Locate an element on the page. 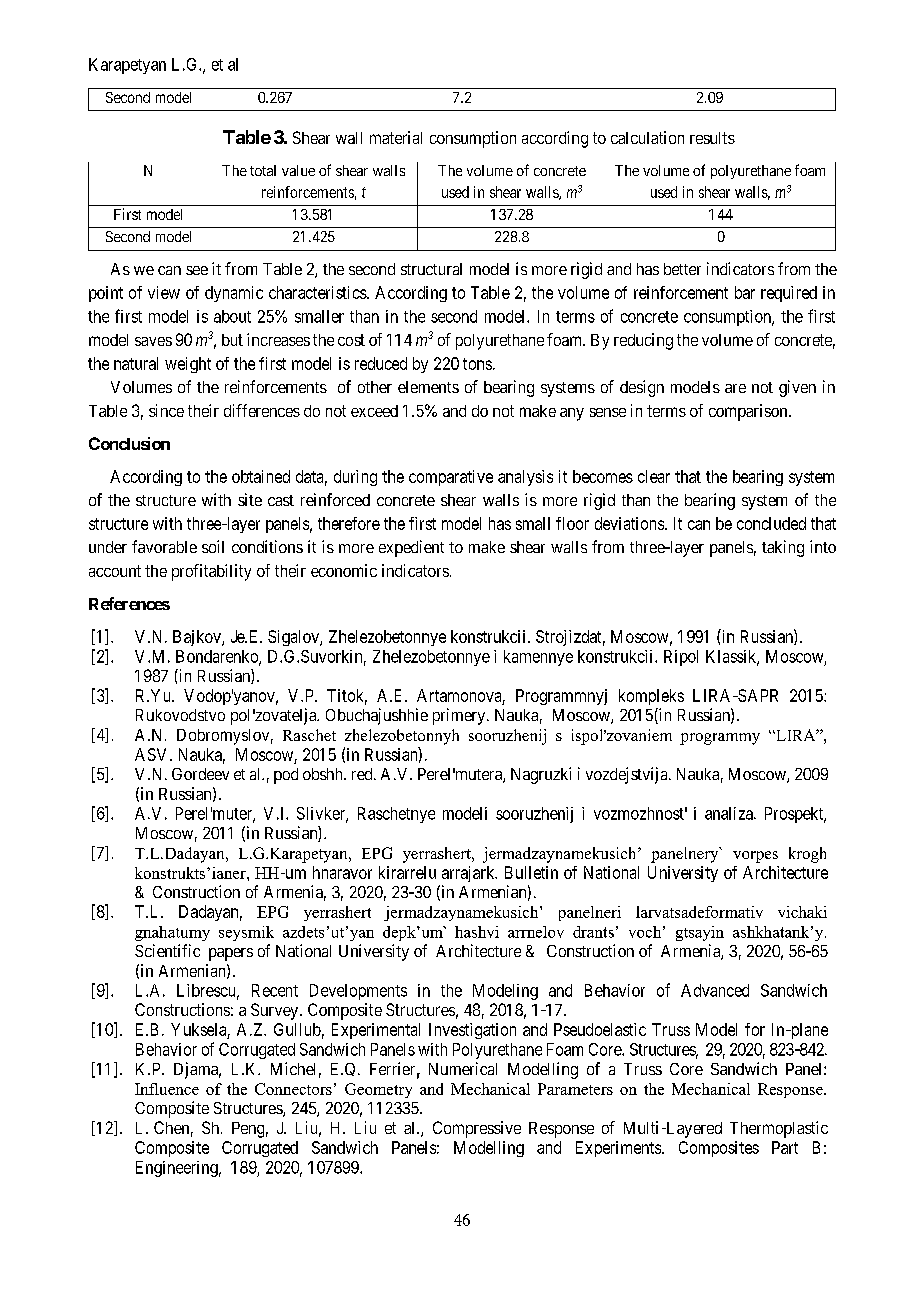 The width and height of the document is (924, 1308). profitability is located at coordinates (211, 572).
